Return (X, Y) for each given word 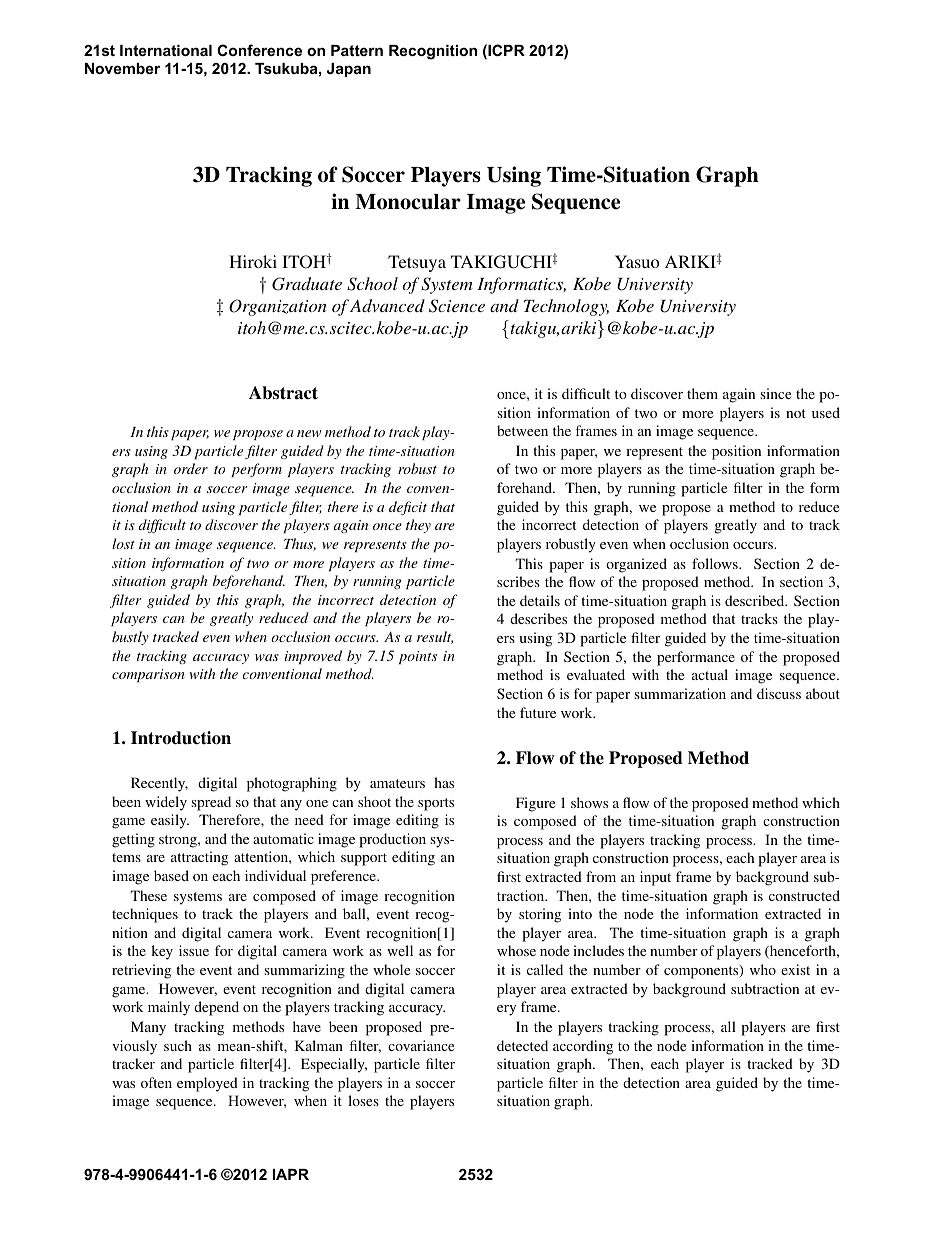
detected (522, 1045)
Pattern (357, 50)
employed (207, 1084)
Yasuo (637, 261)
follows (716, 563)
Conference (259, 50)
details (540, 600)
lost (123, 543)
